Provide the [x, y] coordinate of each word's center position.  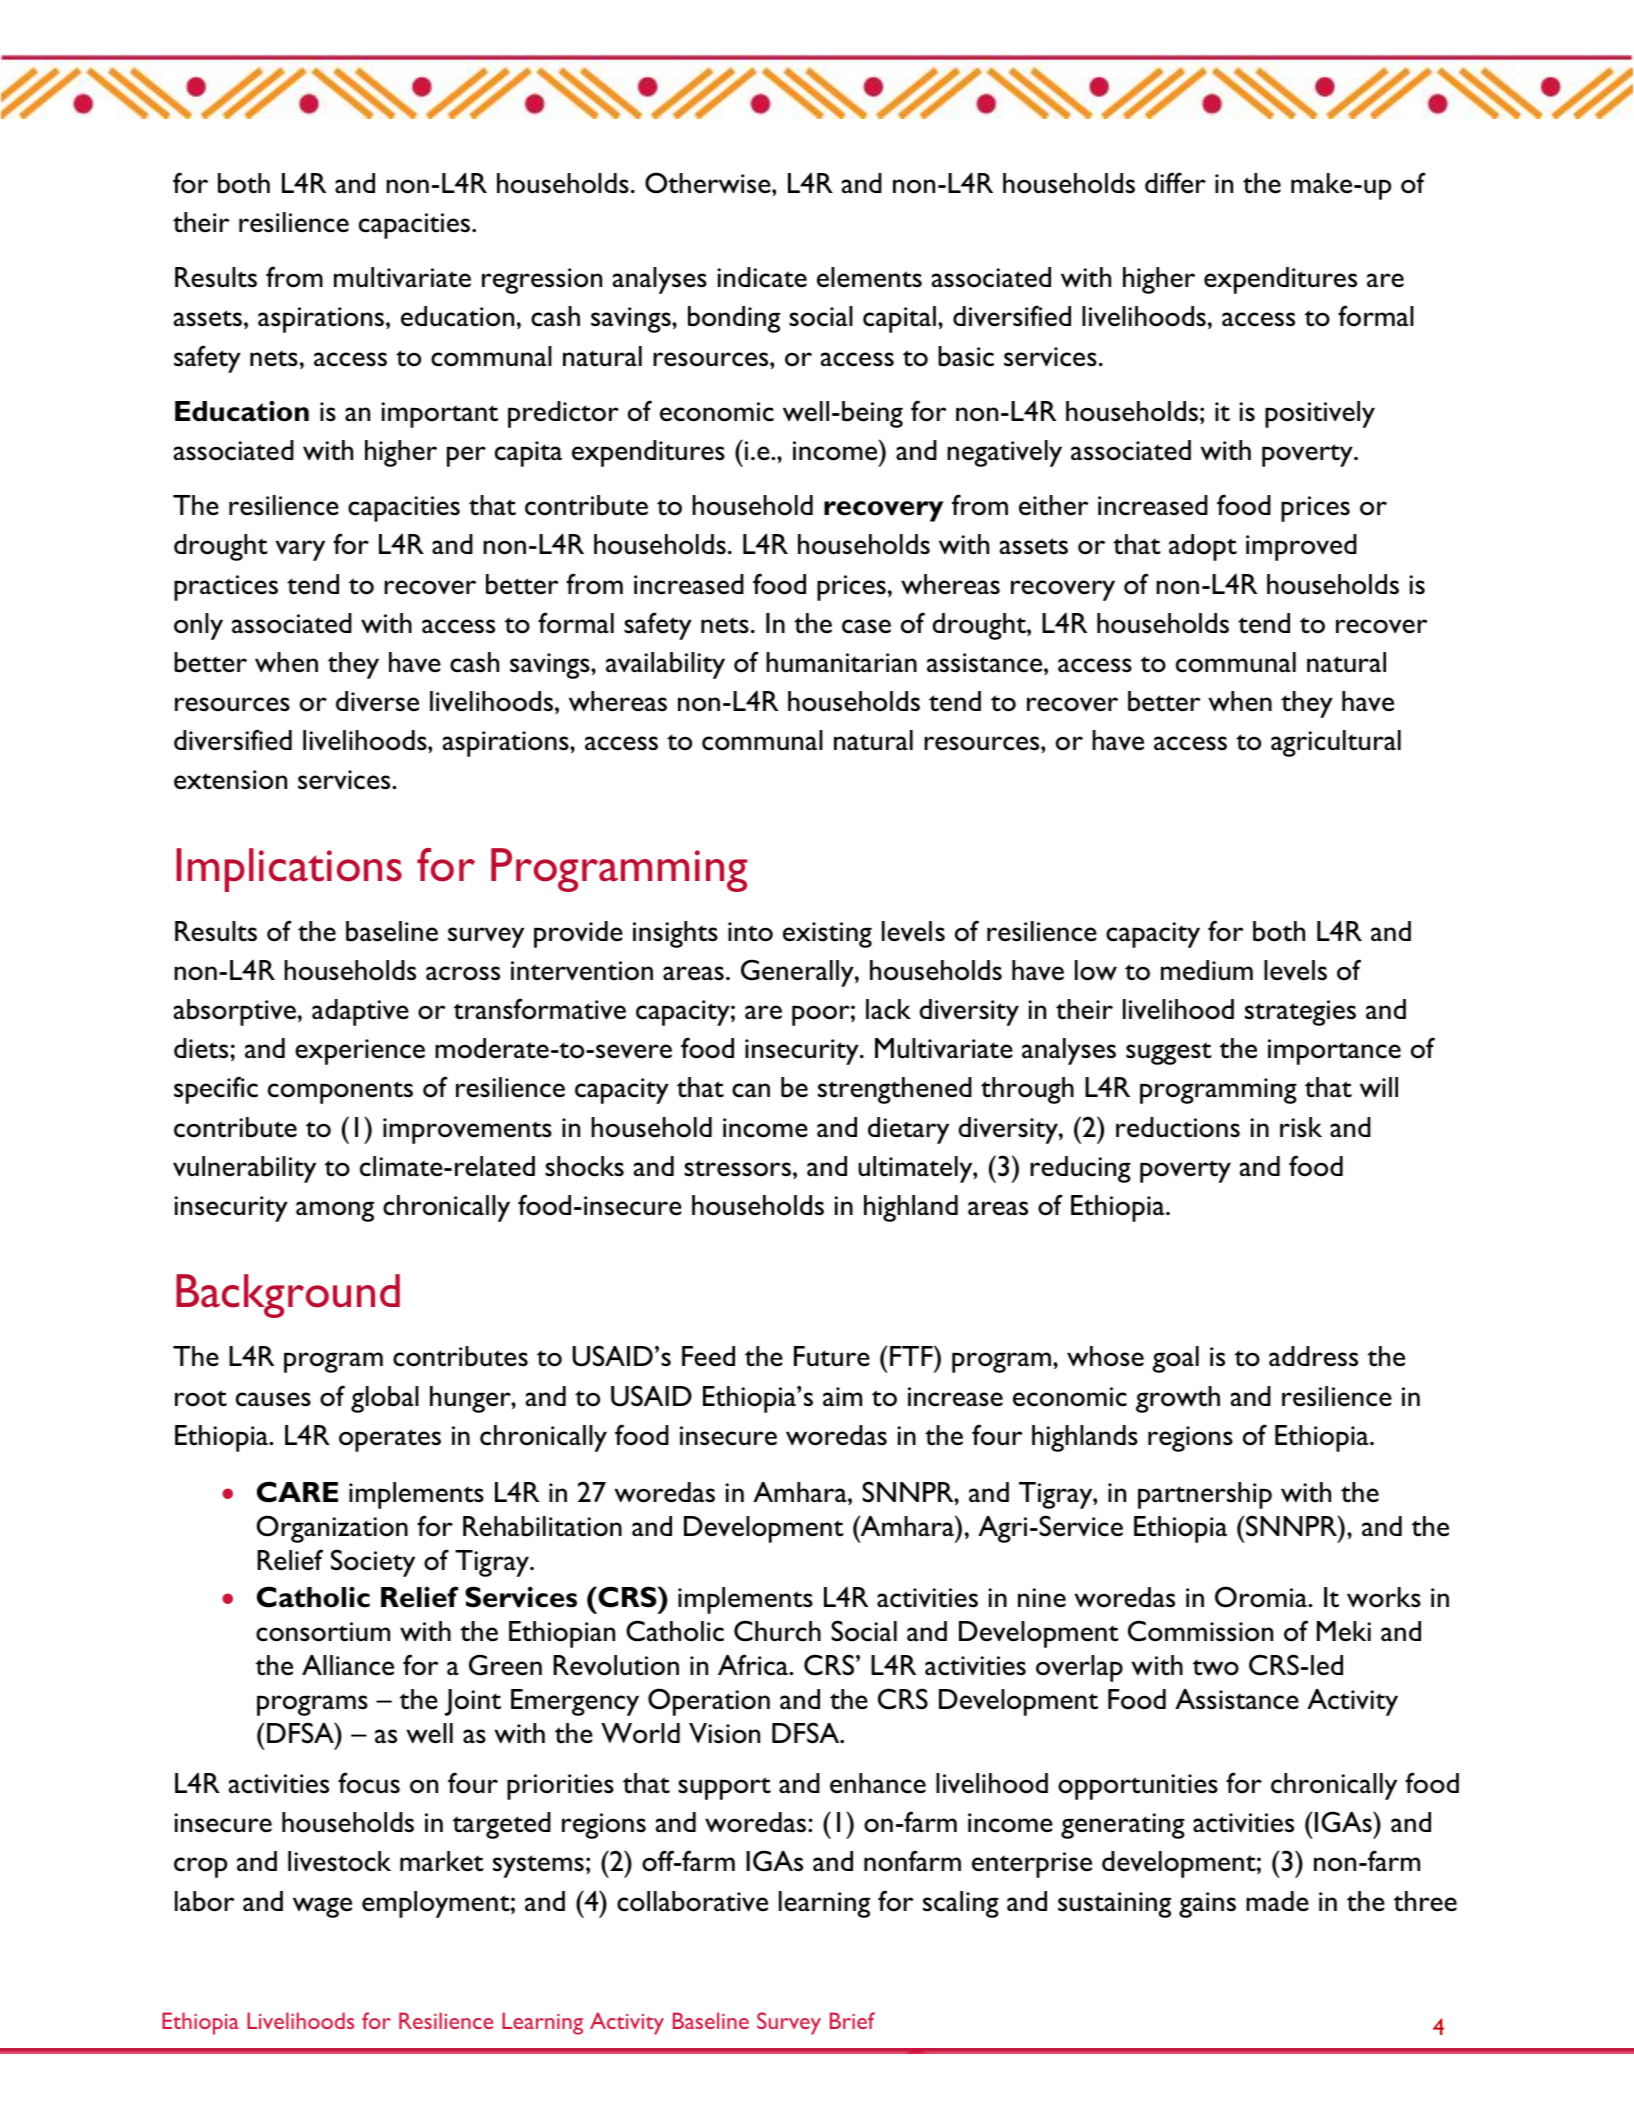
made [1277, 1901]
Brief [852, 2020]
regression [542, 281]
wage [322, 1907]
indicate [762, 277]
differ [1175, 182]
